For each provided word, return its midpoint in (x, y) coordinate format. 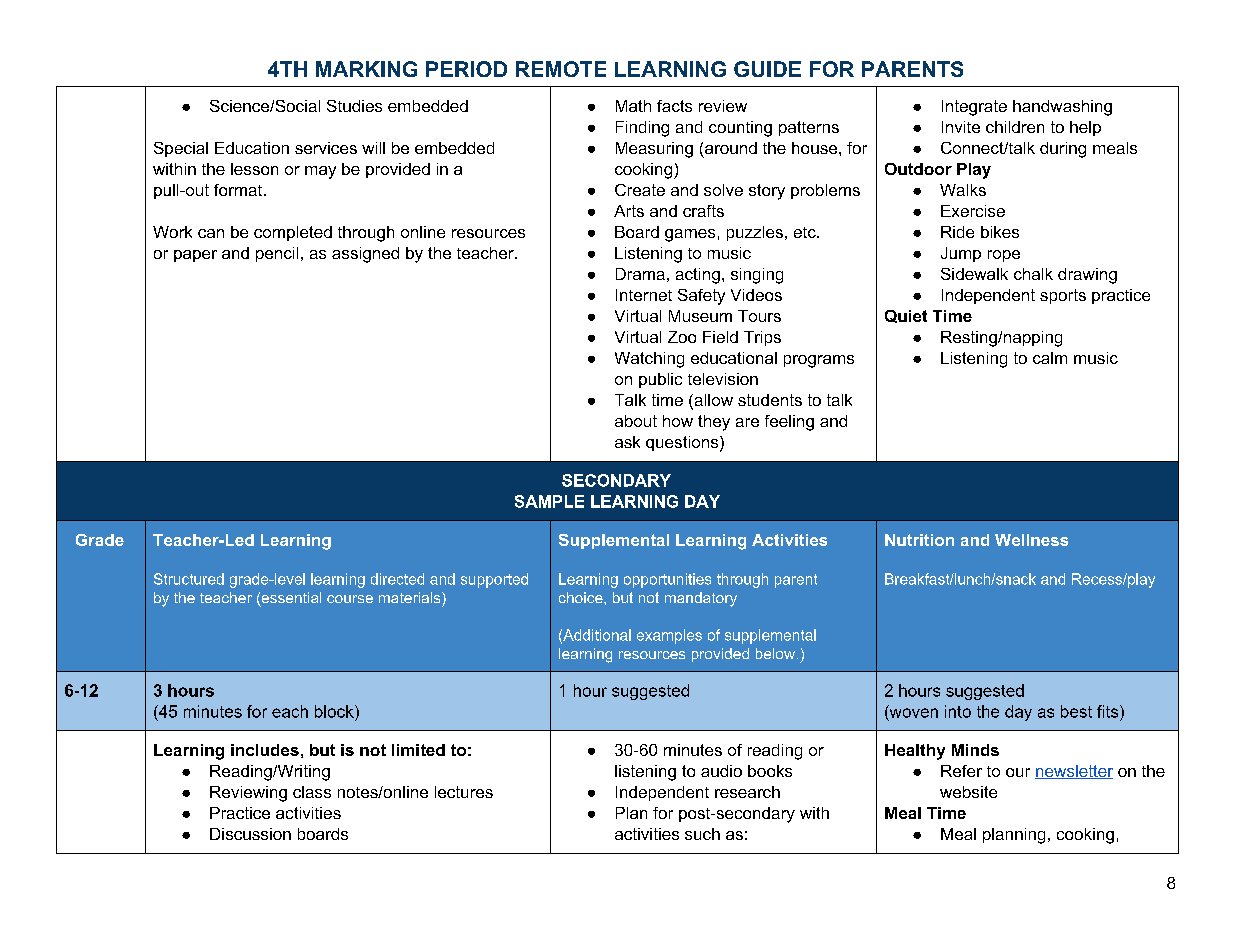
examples (669, 636)
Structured (189, 579)
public (660, 380)
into (958, 711)
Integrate (974, 108)
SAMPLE (549, 501)
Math (633, 106)
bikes (1000, 232)
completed (293, 233)
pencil (277, 254)
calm (1050, 358)
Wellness (1031, 540)
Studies (354, 106)
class (312, 792)
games (690, 235)
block (335, 711)
